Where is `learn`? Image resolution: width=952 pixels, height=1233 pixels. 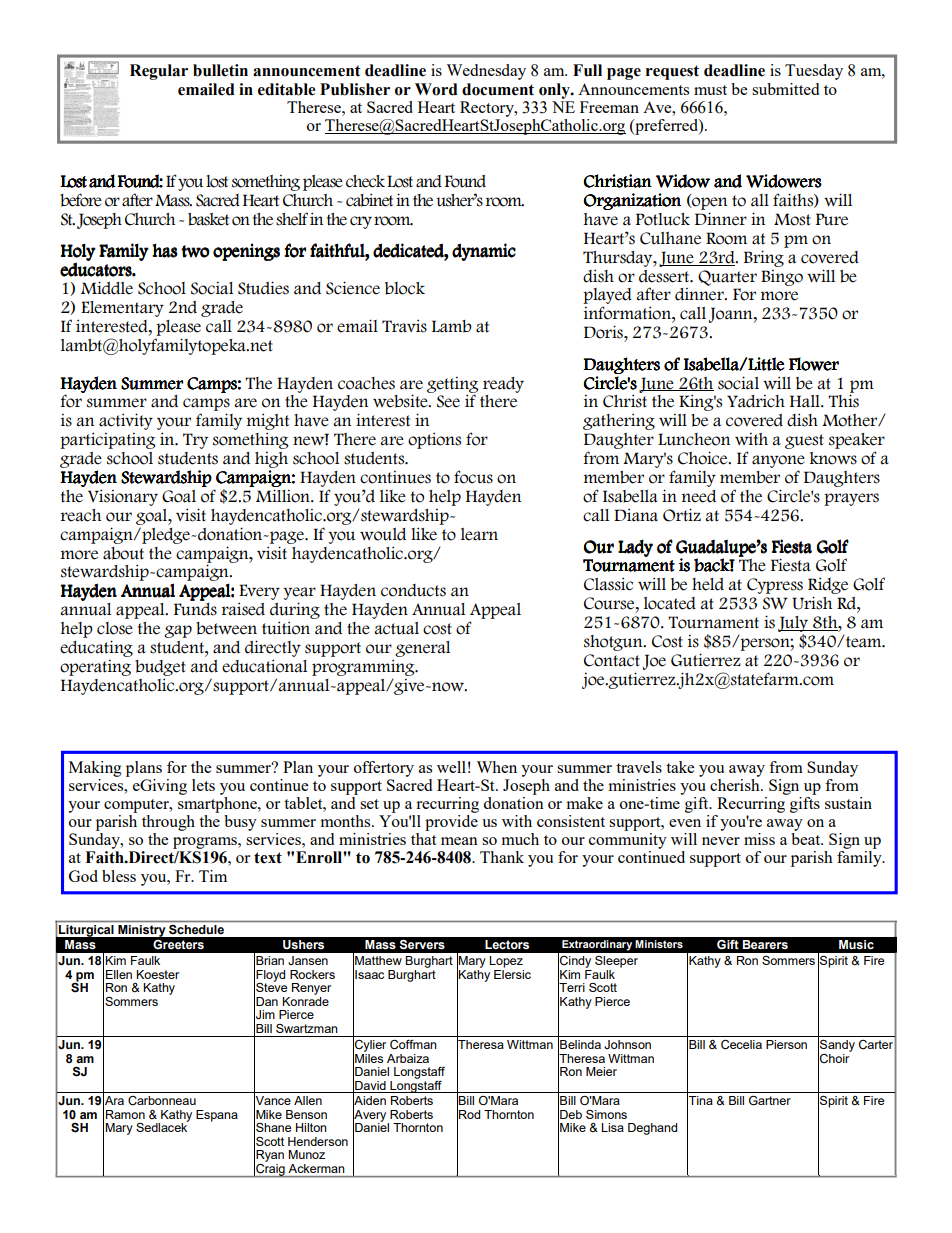
learn is located at coordinates (479, 534).
